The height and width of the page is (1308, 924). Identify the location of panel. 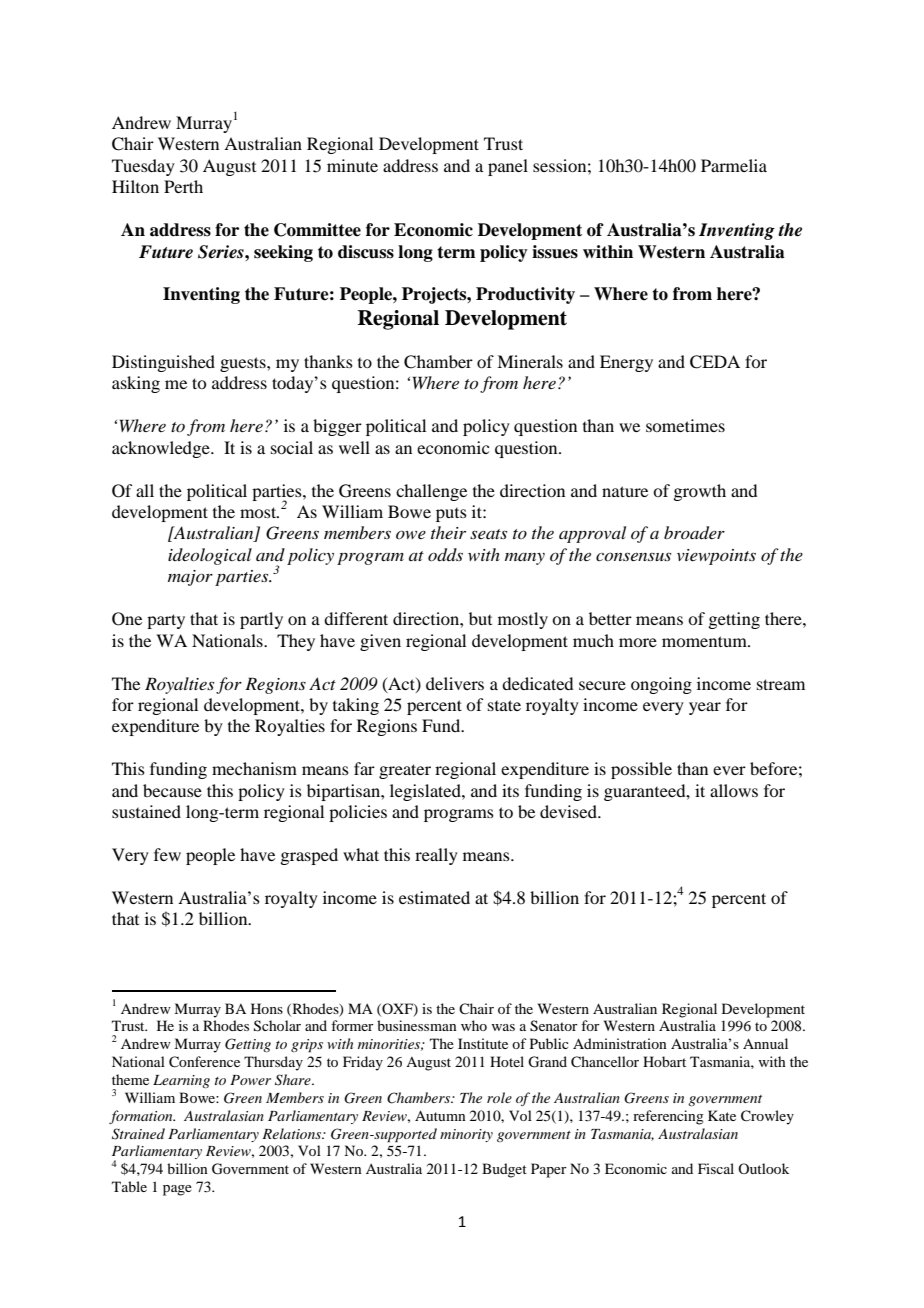
(508, 167).
